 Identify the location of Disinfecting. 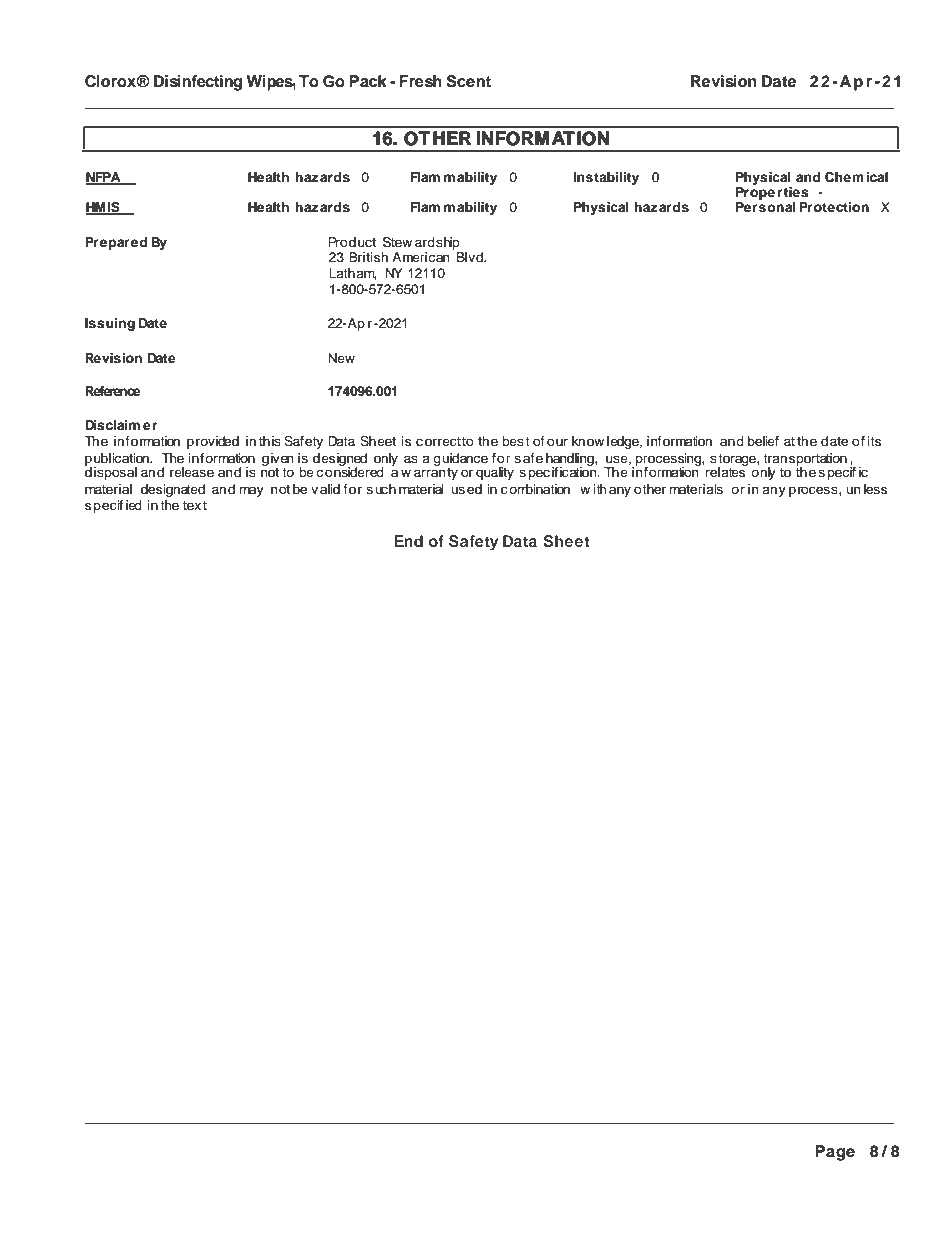
(198, 83).
